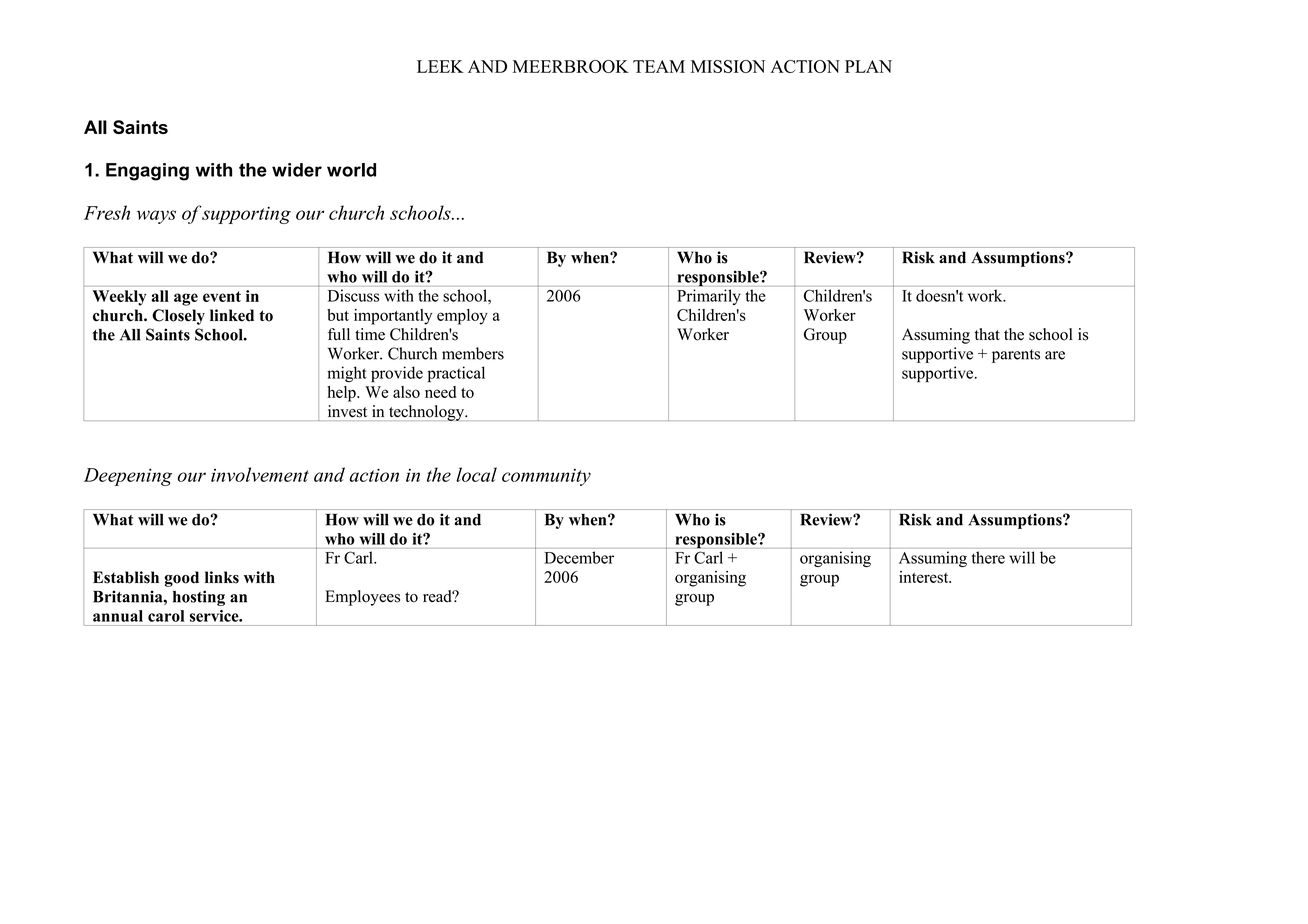 This screenshot has width=1308, height=924. I want to click on PLAN, so click(868, 66).
